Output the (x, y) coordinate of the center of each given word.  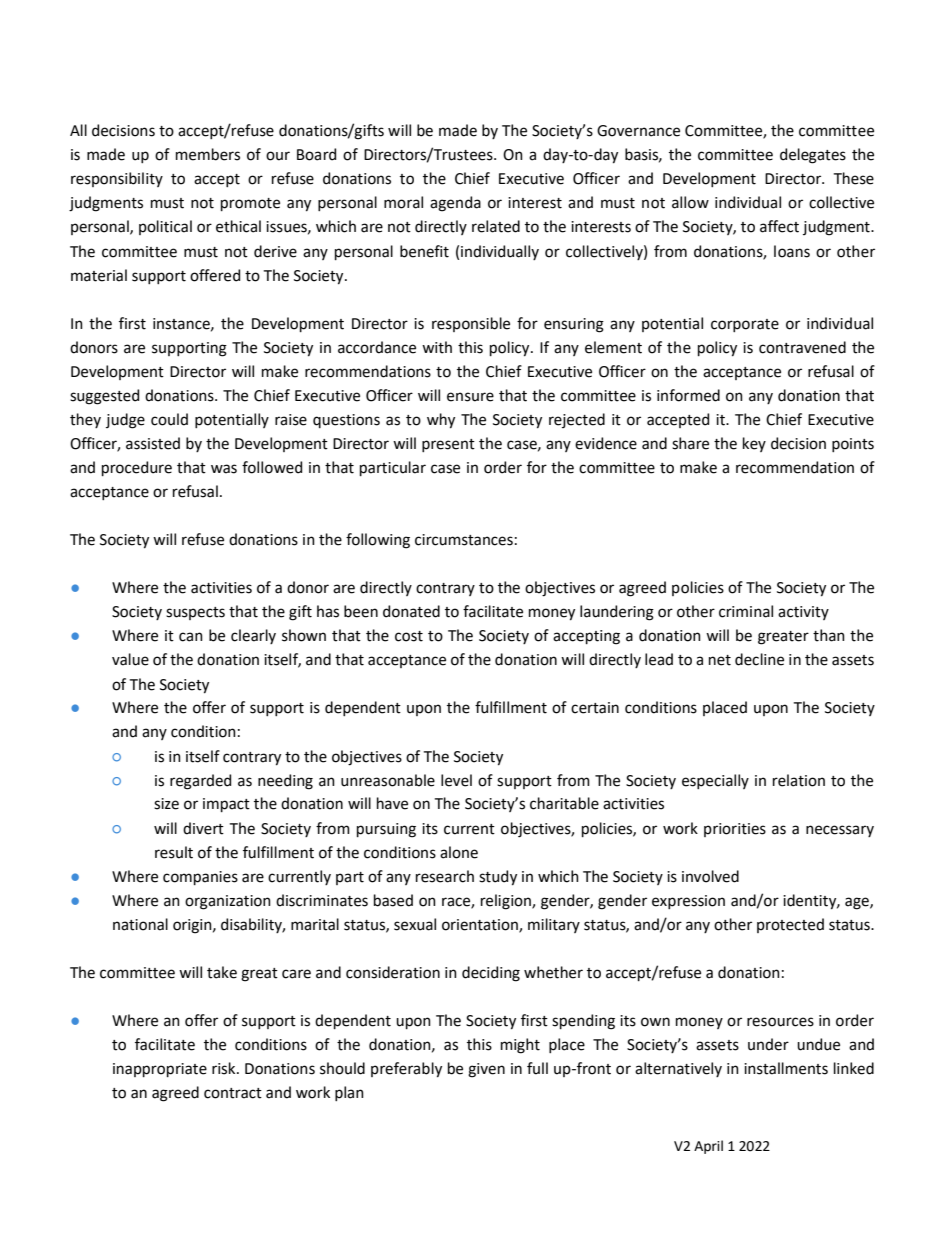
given (486, 1070)
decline (759, 659)
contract (233, 1093)
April (708, 1147)
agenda (455, 204)
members (208, 154)
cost (409, 636)
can (191, 637)
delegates (813, 156)
